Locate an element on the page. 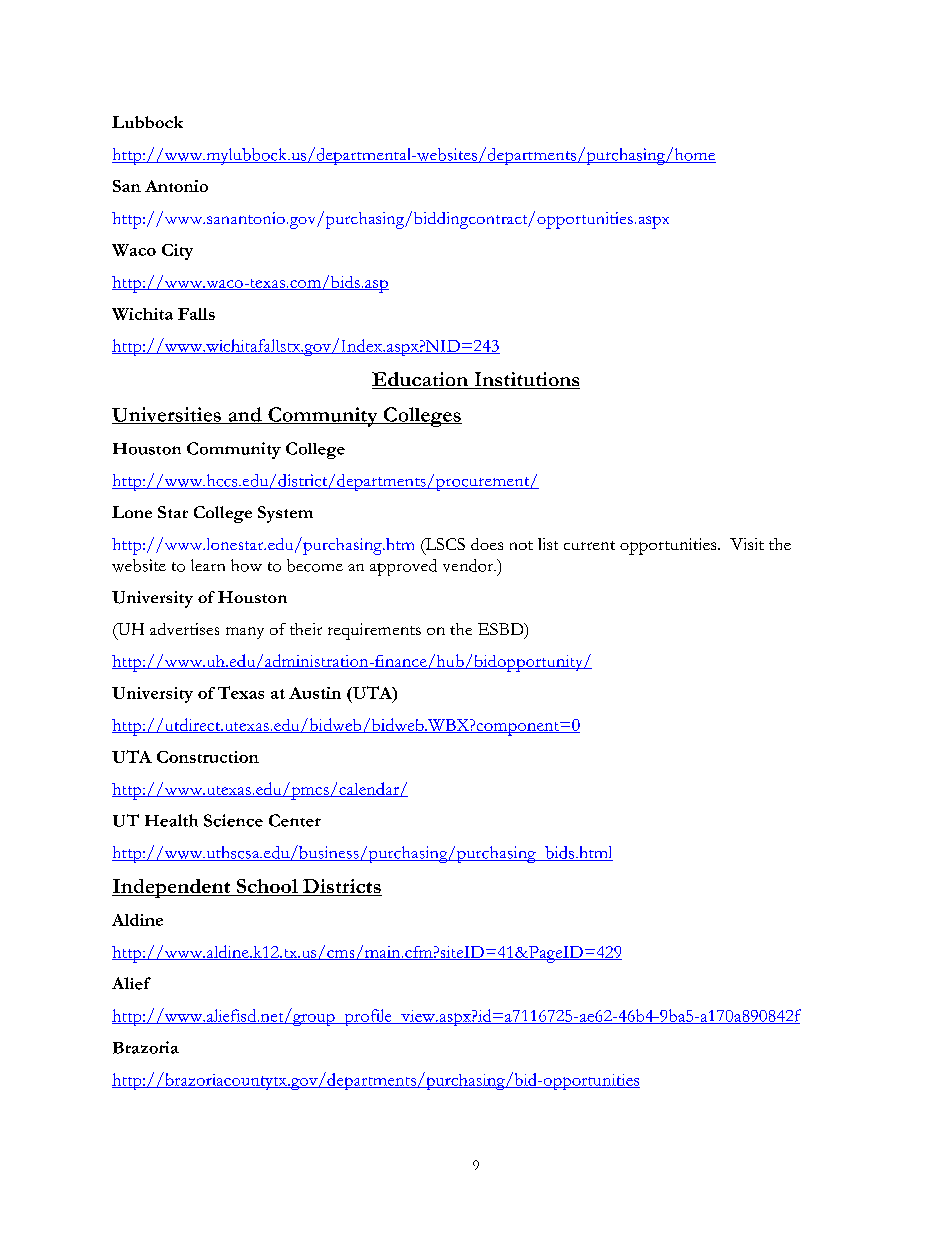 Image resolution: width=952 pixels, height=1233 pixels. Education is located at coordinates (421, 380).
